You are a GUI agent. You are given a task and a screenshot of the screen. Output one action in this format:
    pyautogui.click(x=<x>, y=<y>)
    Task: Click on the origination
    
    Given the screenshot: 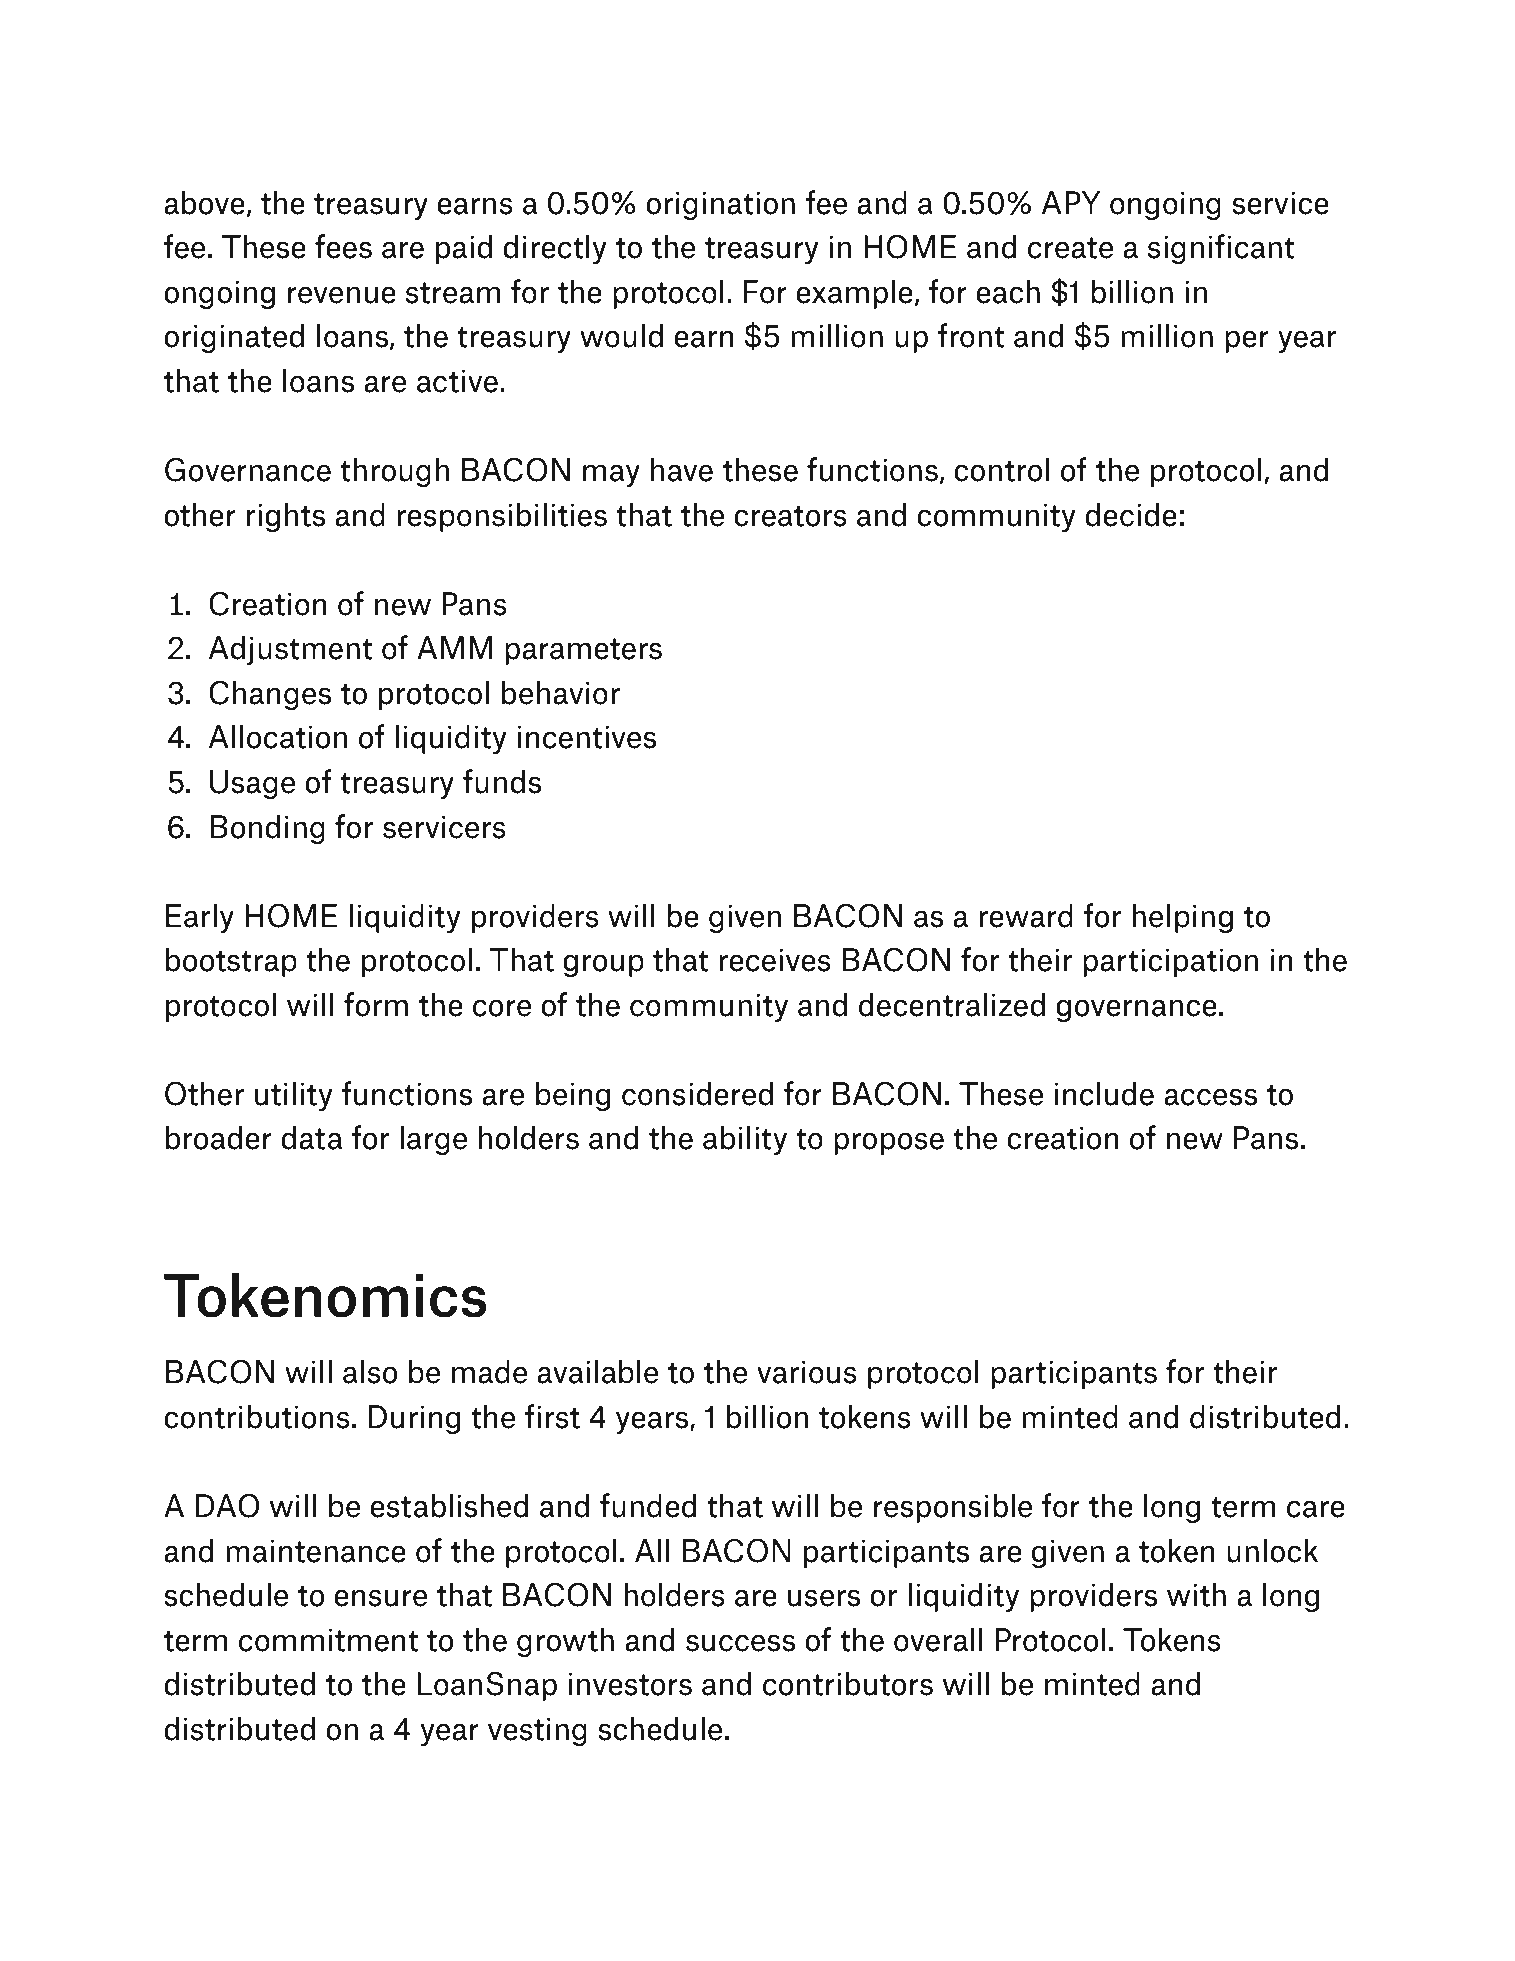 What is the action you would take?
    pyautogui.click(x=720, y=205)
